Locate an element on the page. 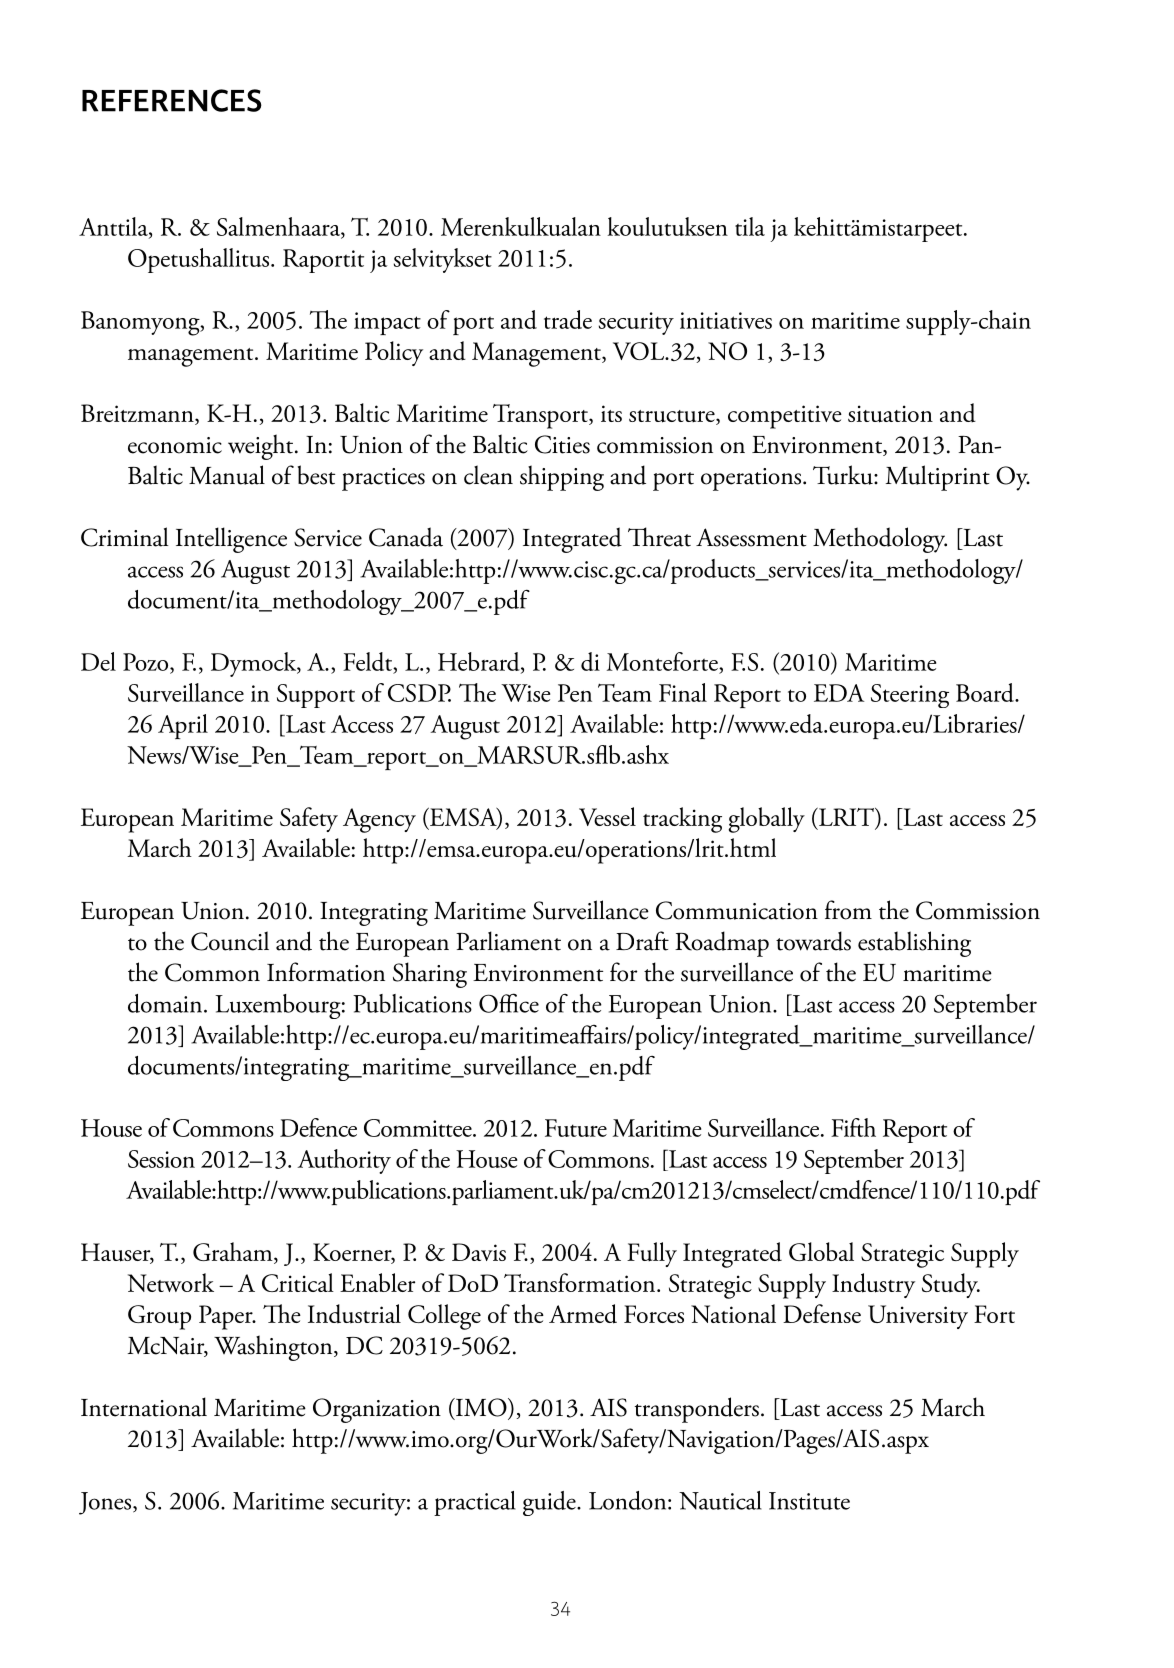 The width and height of the document is (1174, 1668). Steering is located at coordinates (910, 696).
